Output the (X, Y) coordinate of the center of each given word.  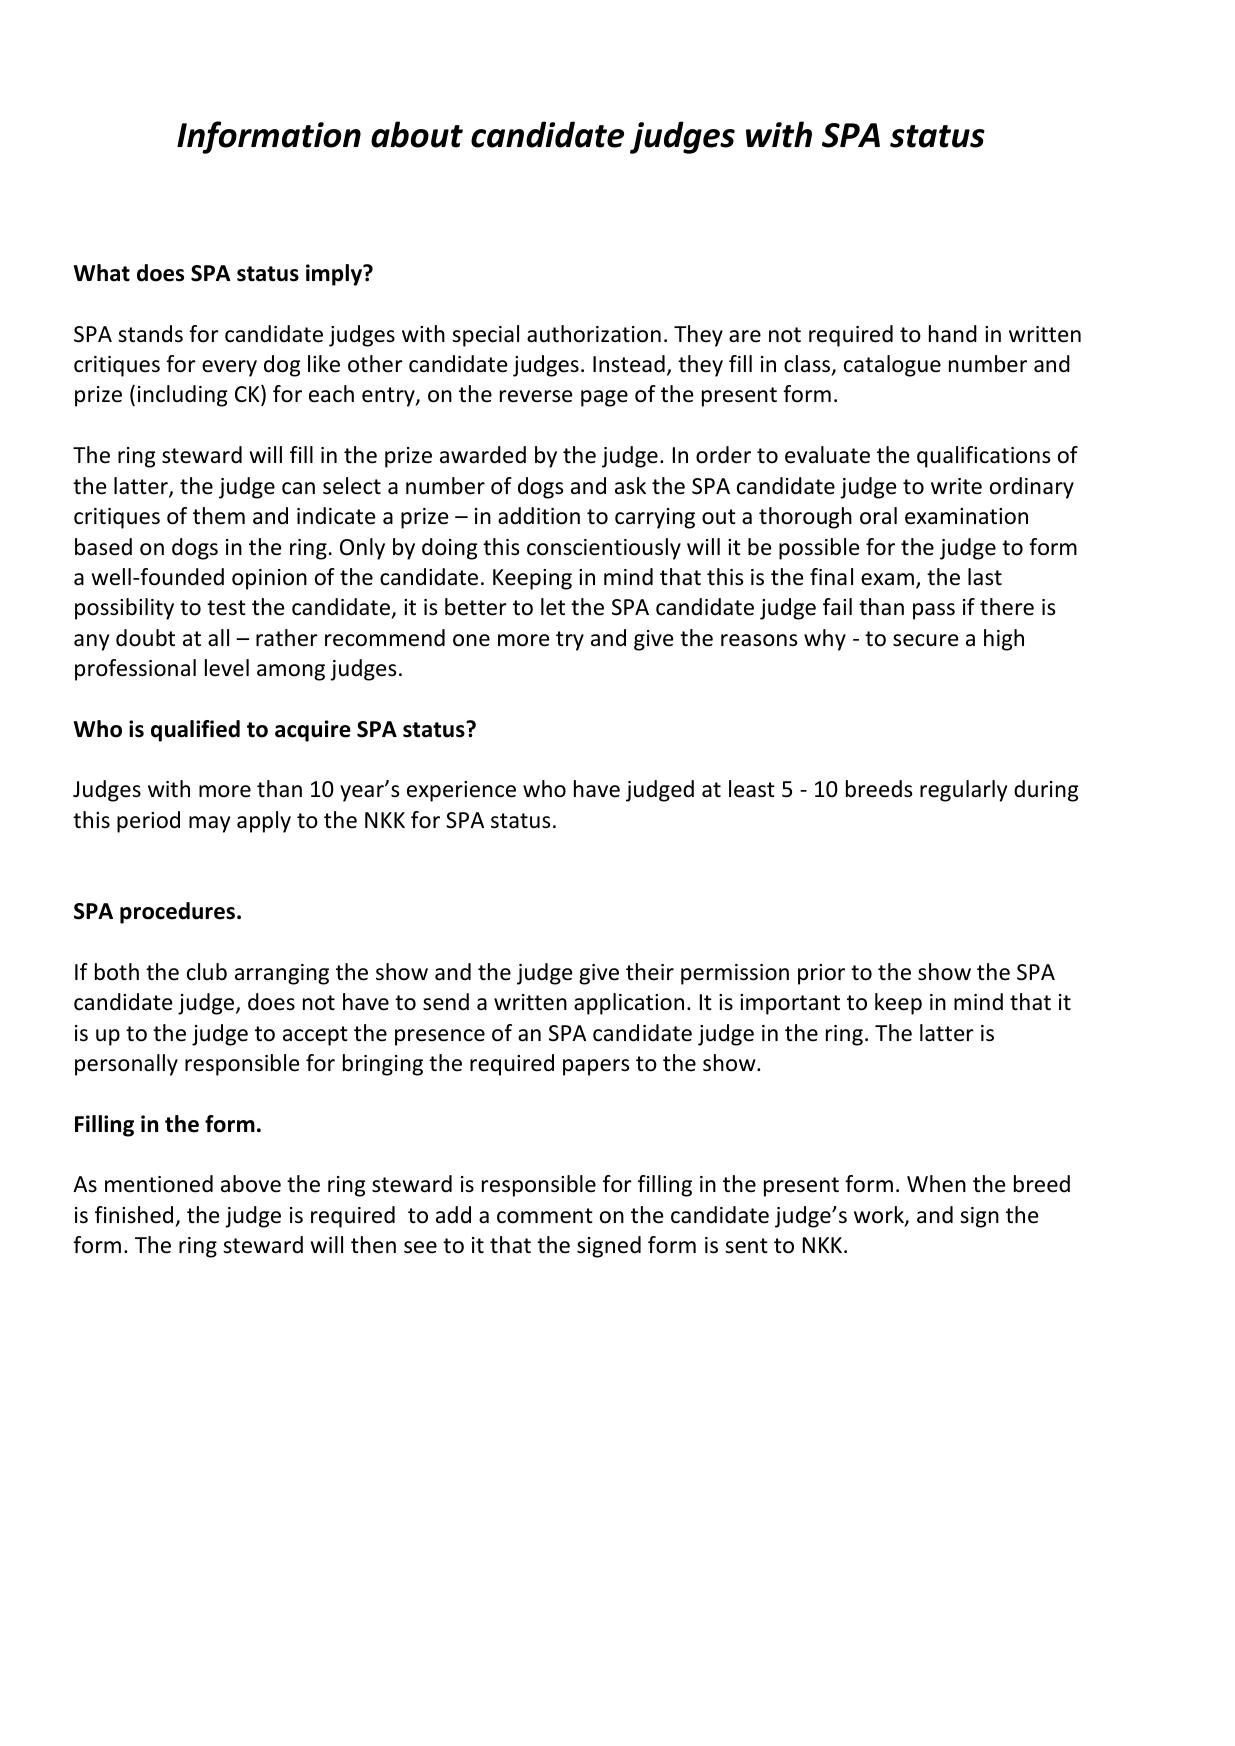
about (417, 134)
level (227, 668)
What (102, 273)
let (553, 607)
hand (953, 334)
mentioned (159, 1184)
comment (545, 1216)
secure (926, 640)
